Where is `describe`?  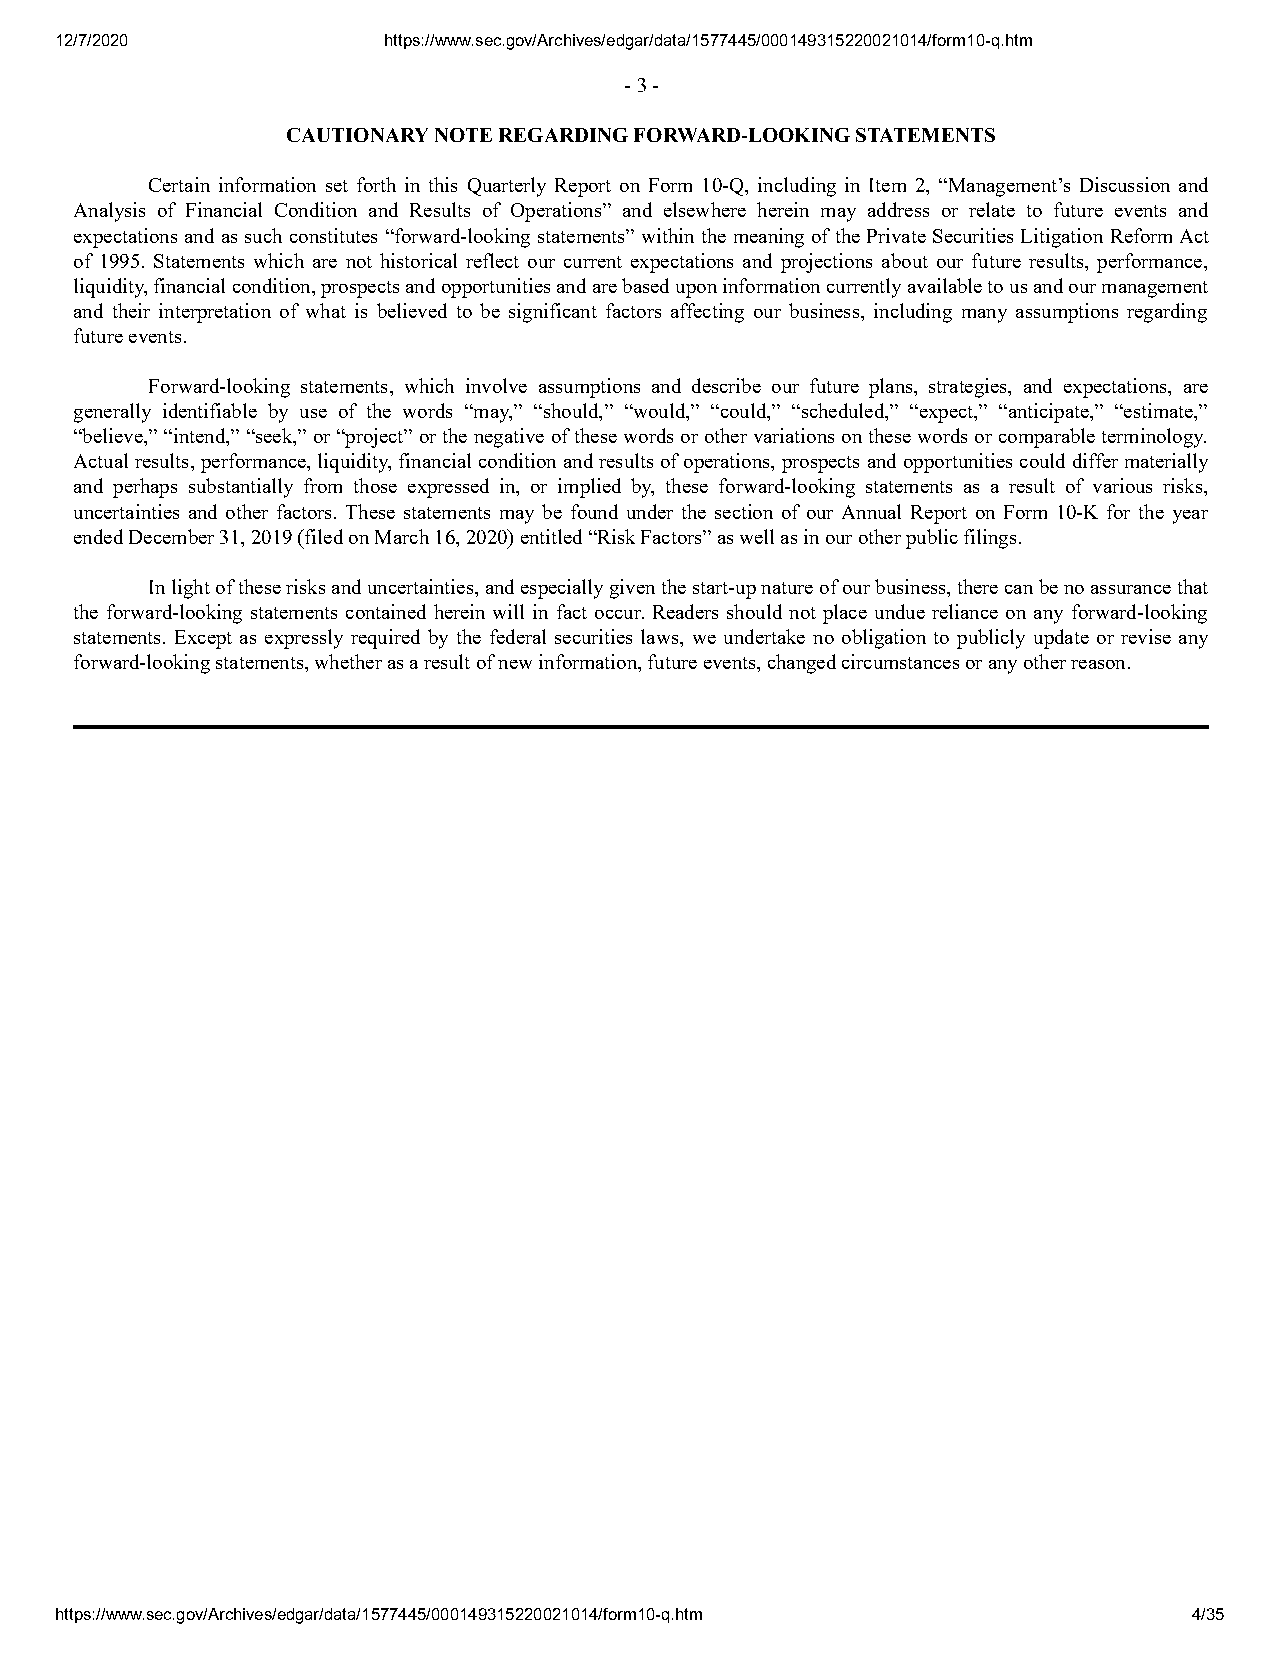
describe is located at coordinates (726, 385).
